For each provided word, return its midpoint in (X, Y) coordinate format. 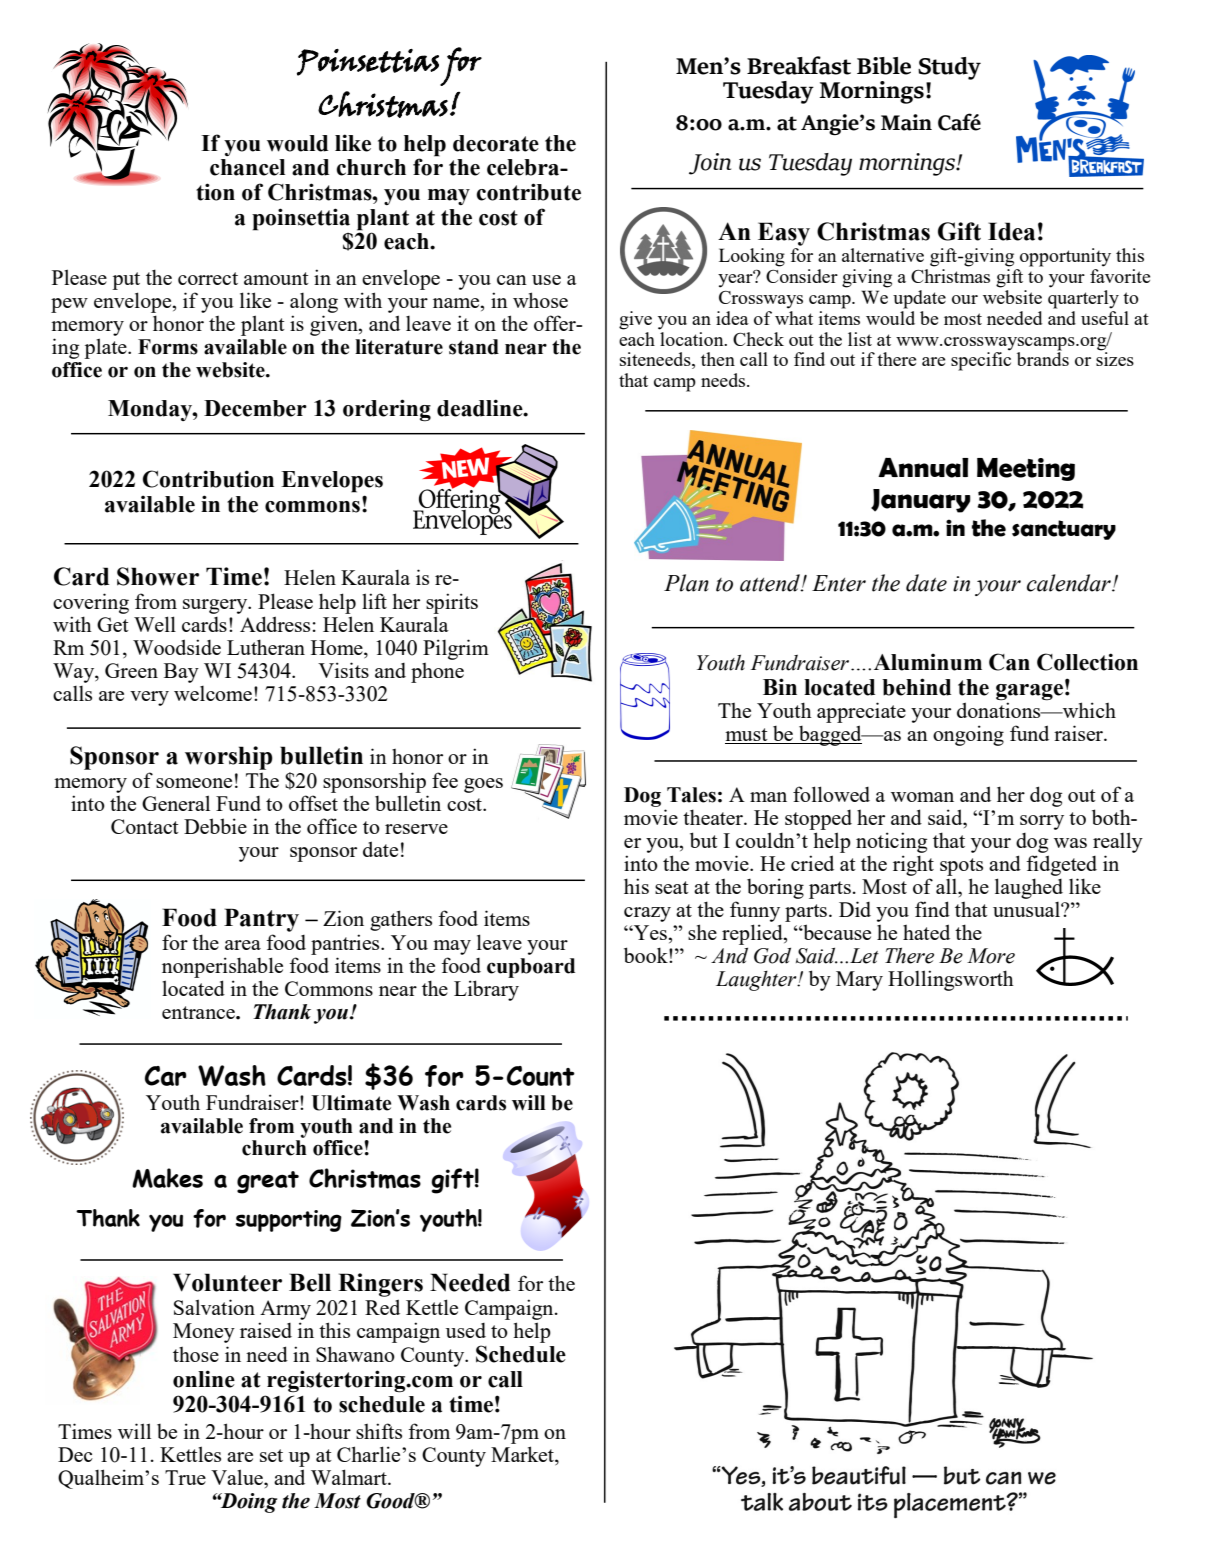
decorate (496, 143)
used (466, 1330)
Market (523, 1455)
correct (208, 278)
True (185, 1477)
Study (949, 68)
